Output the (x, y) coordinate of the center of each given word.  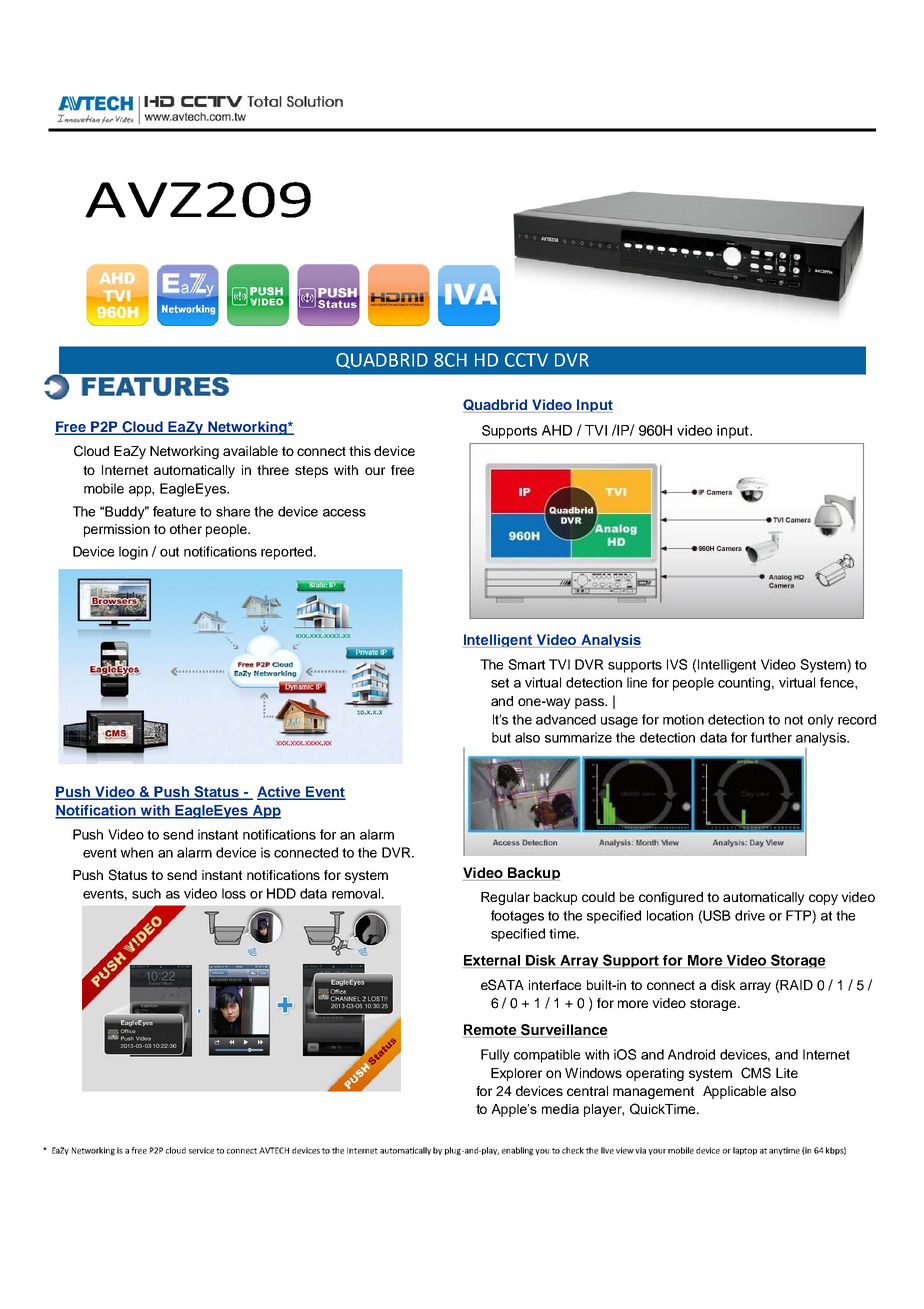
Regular (505, 898)
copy (823, 899)
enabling (519, 1151)
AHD (557, 430)
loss (234, 893)
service (201, 1150)
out (169, 552)
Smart (526, 664)
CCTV (526, 360)
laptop (745, 1151)
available (250, 451)
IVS (677, 664)
